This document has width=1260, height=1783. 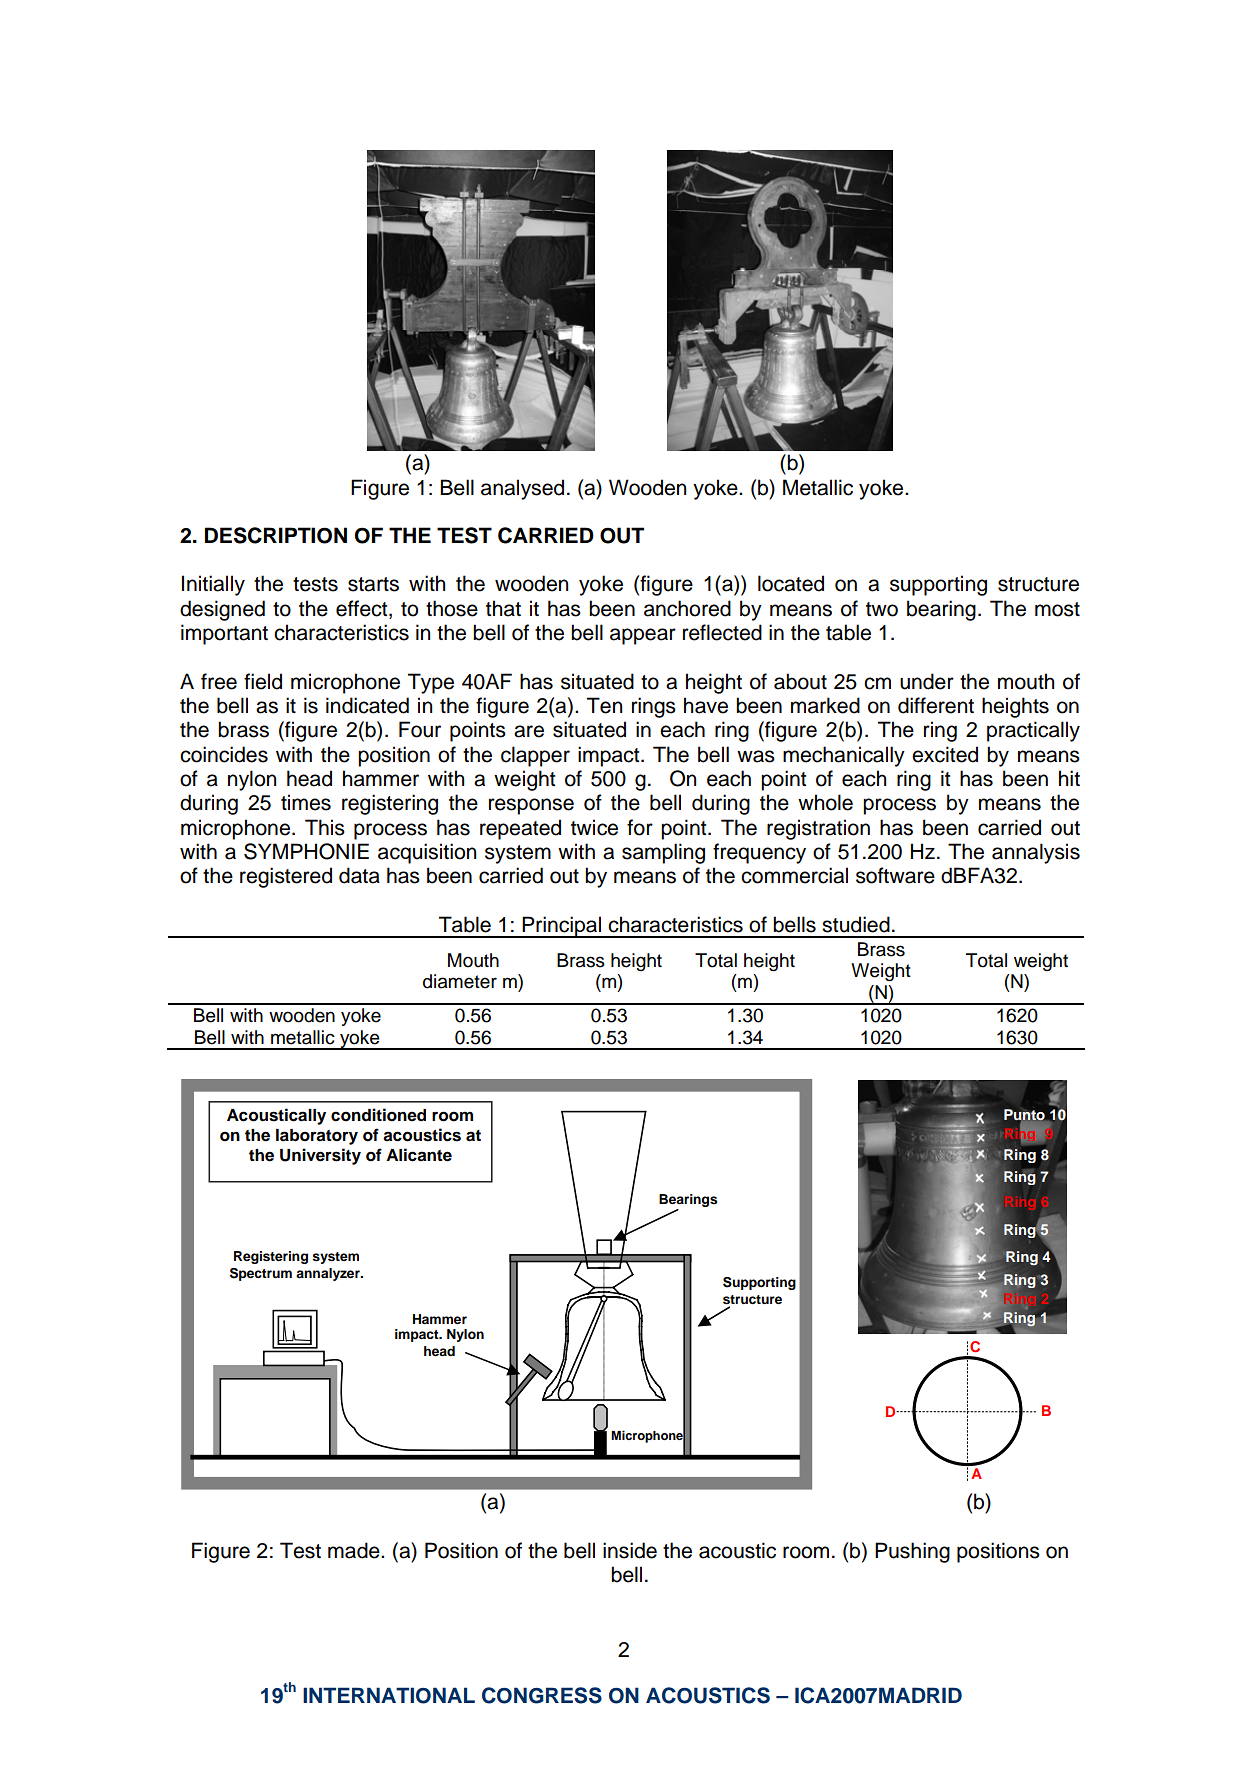 What do you see at coordinates (882, 609) in the document?
I see `two` at bounding box center [882, 609].
